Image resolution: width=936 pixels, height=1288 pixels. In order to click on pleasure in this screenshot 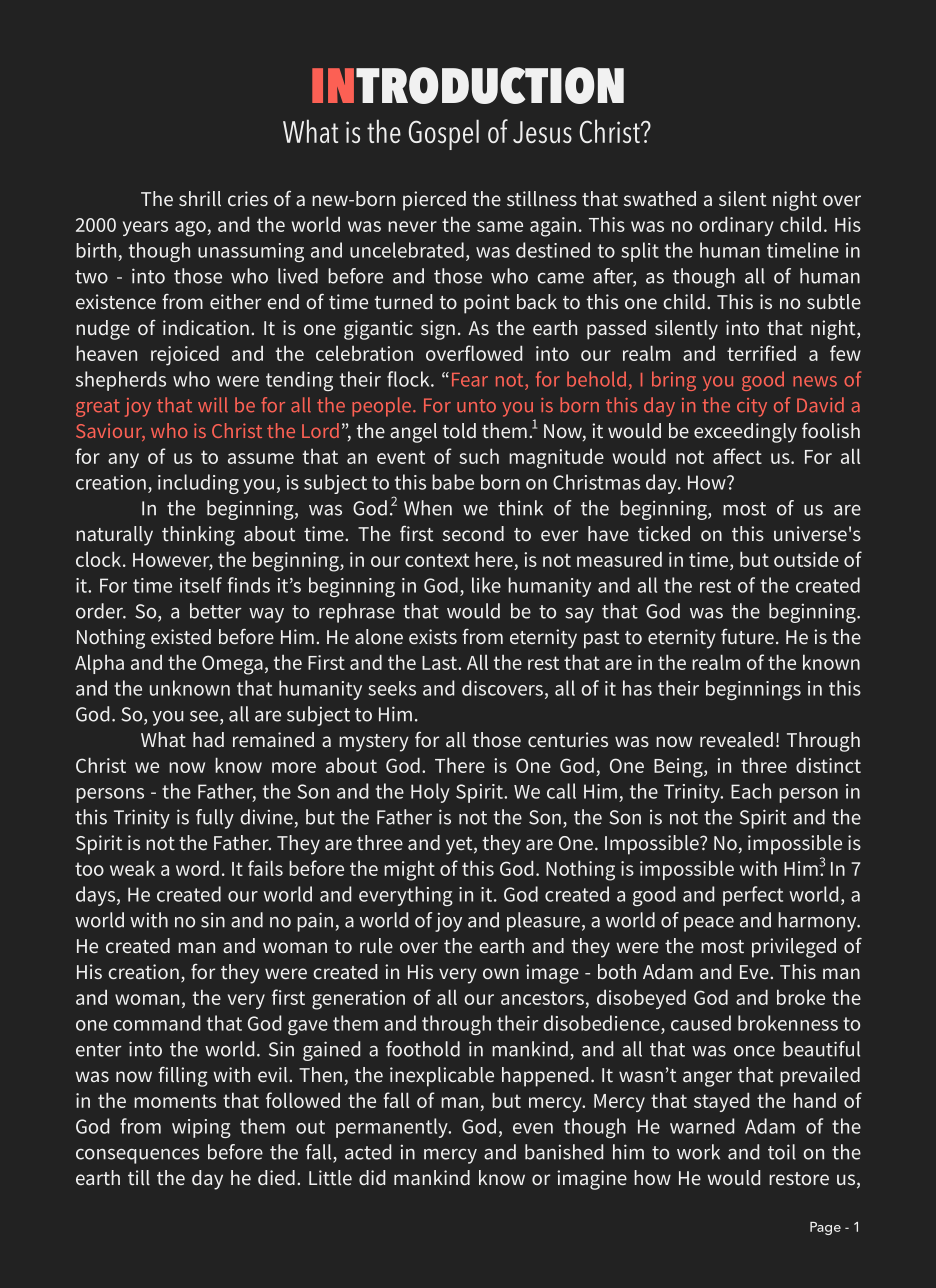, I will do `click(543, 922)`.
